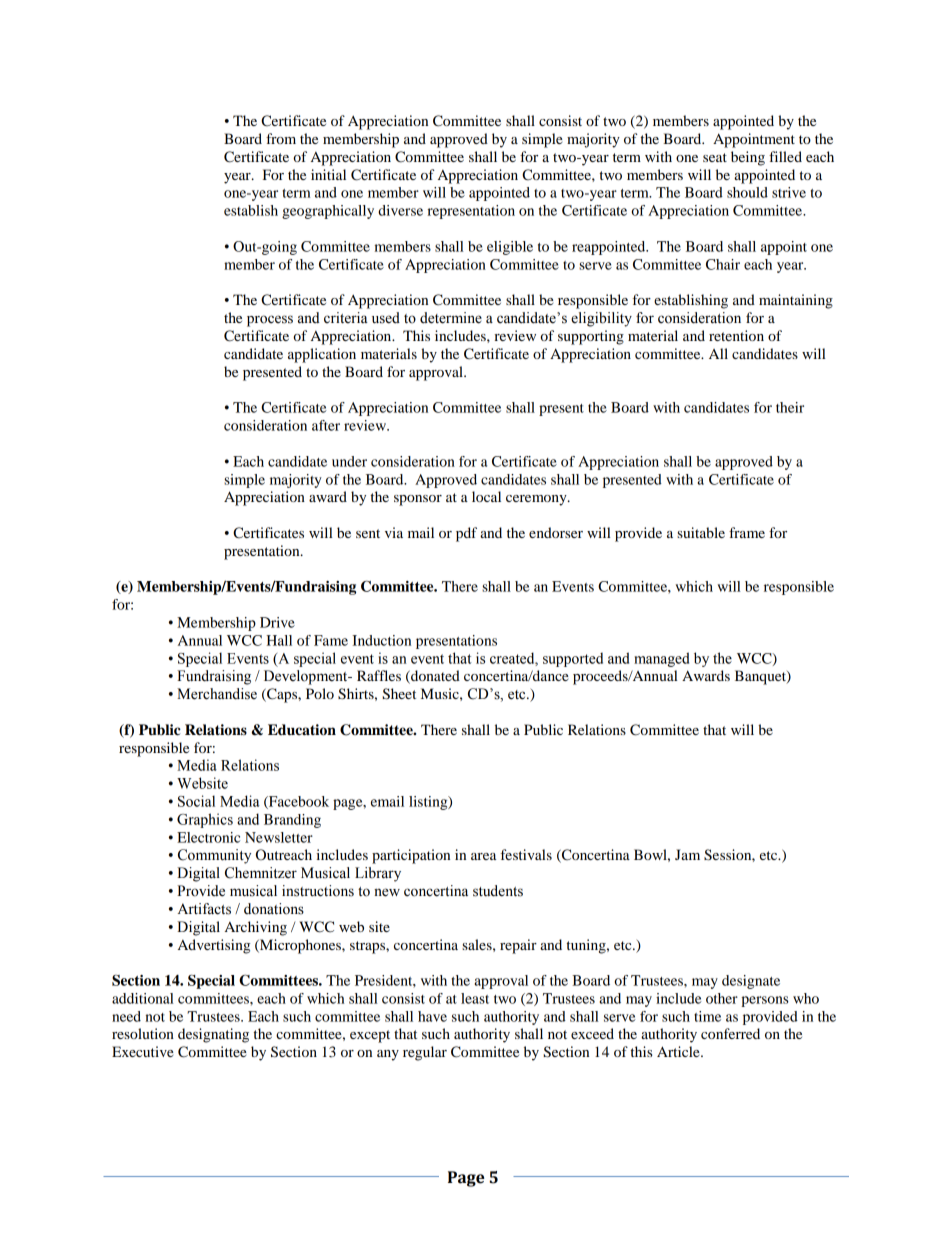 This screenshot has width=952, height=1233. Describe the element at coordinates (281, 138) in the screenshot. I see `from` at that location.
